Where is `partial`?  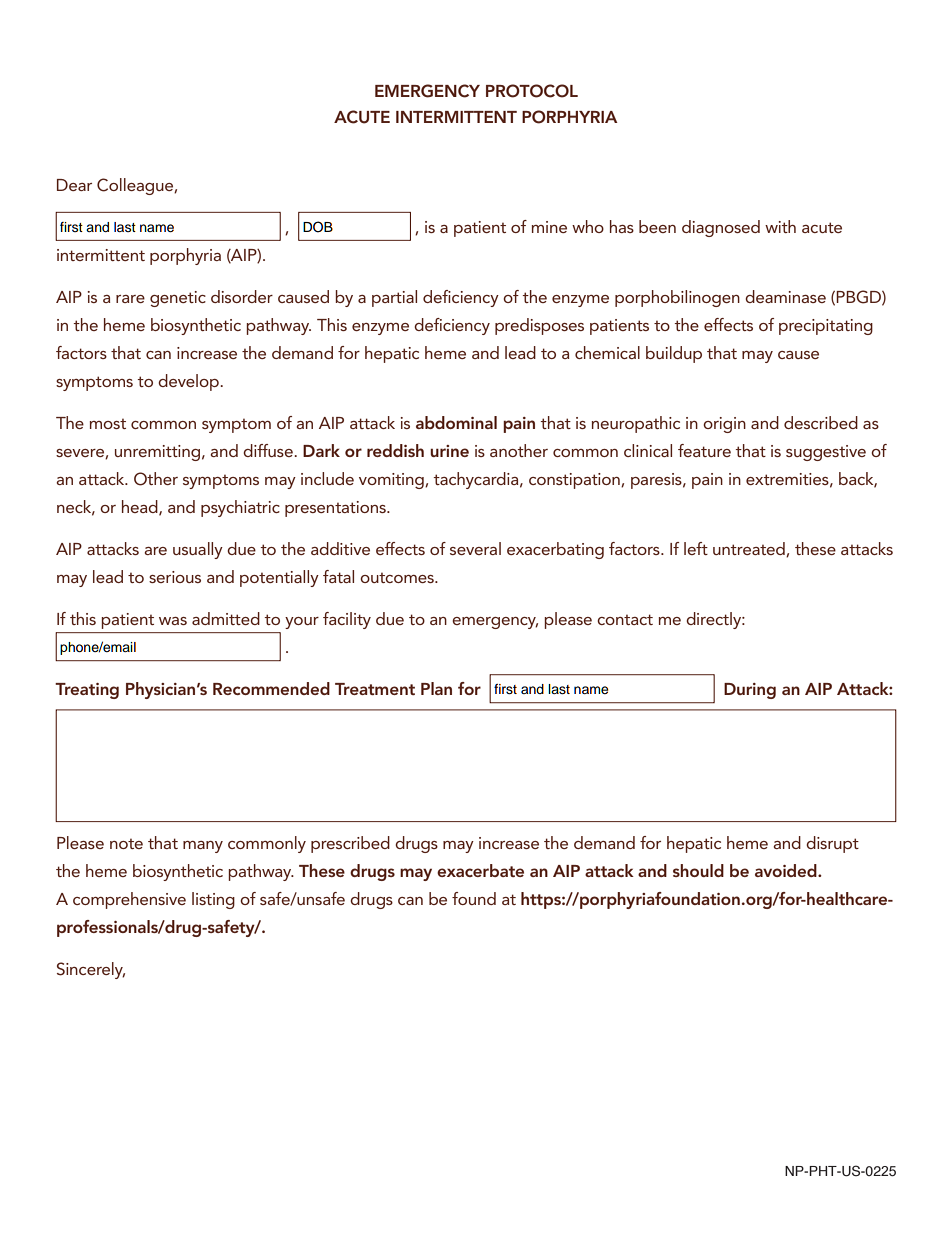
partial is located at coordinates (394, 298).
